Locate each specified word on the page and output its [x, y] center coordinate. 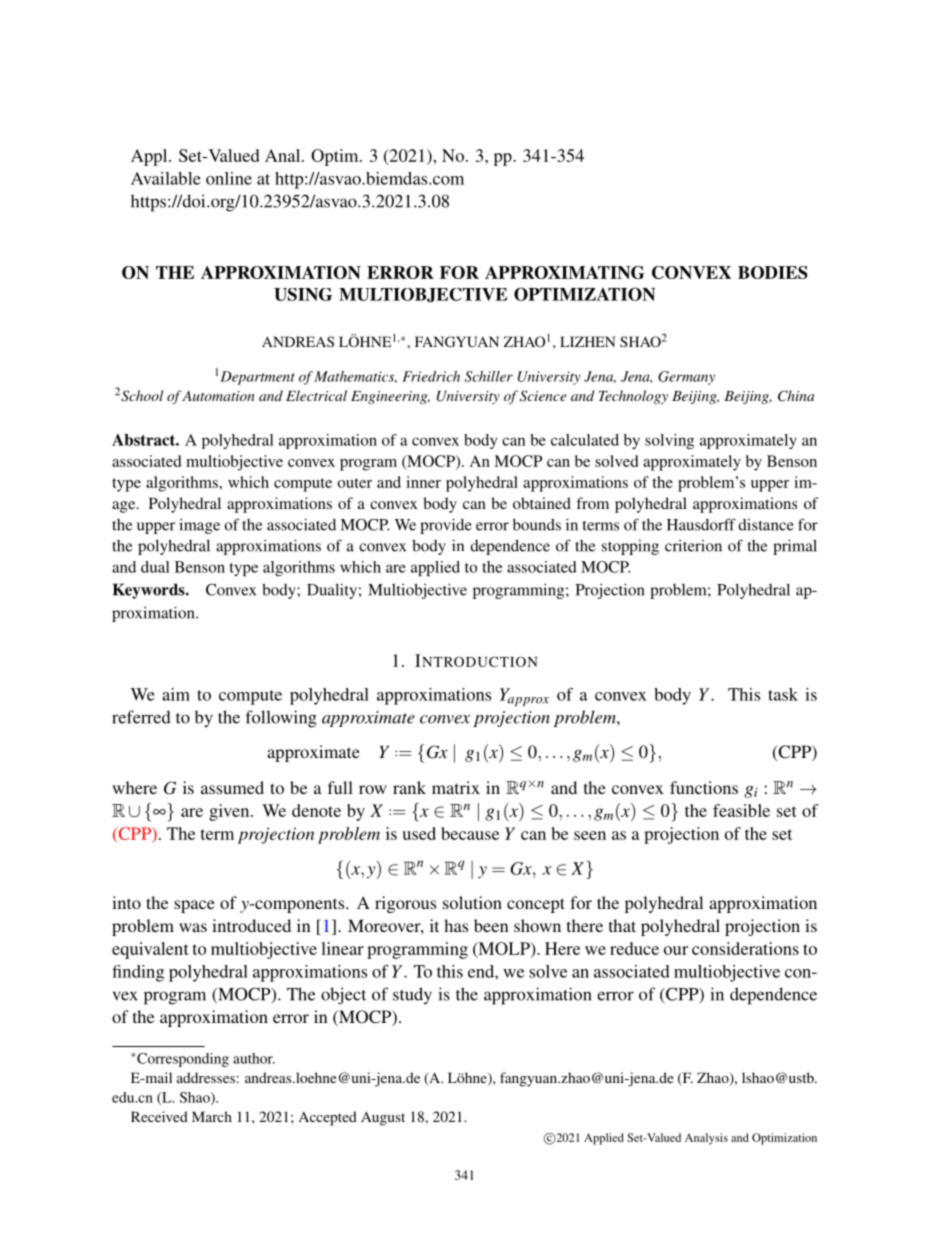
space [194, 906]
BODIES [773, 272]
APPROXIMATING [565, 272]
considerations [745, 948]
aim [176, 694]
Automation [218, 396]
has [456, 925]
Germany [686, 378]
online [229, 178]
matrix [456, 787]
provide [446, 526]
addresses [206, 1077]
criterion [693, 546]
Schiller [489, 376]
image [199, 526]
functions [704, 787]
